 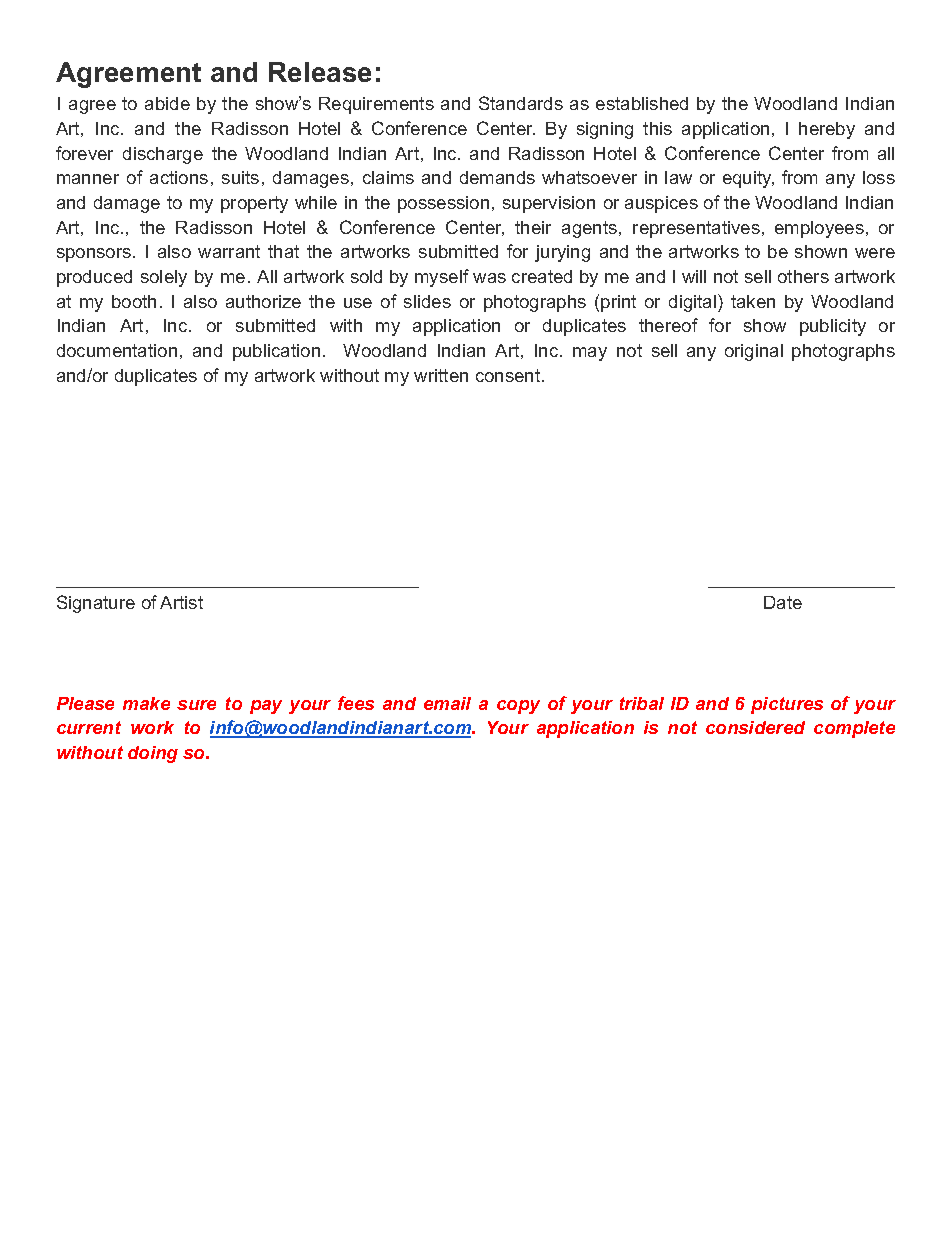 What do you see at coordinates (827, 130) in the screenshot?
I see `hereby` at bounding box center [827, 130].
